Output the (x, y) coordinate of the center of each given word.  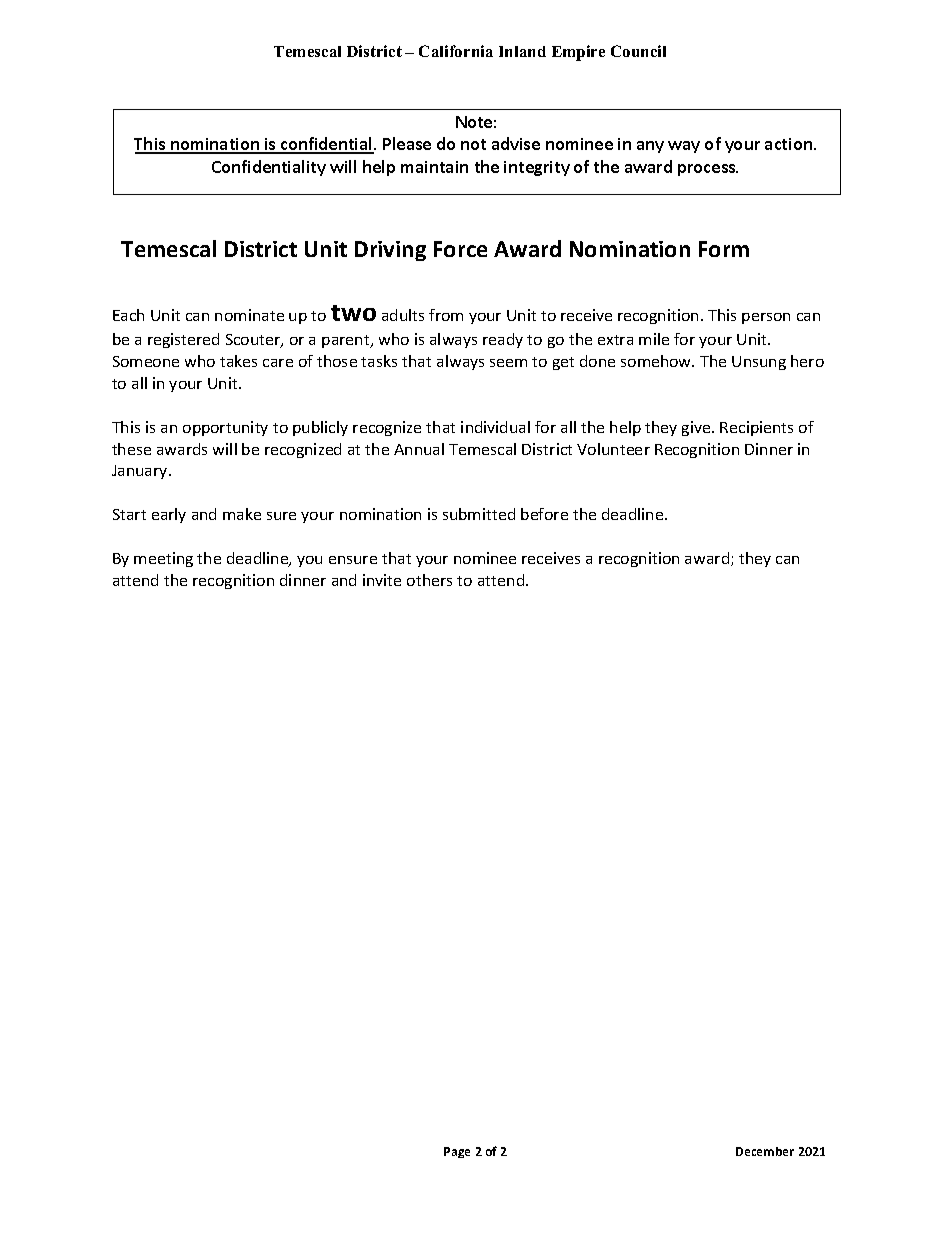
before (544, 514)
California (456, 51)
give (697, 428)
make (242, 514)
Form (724, 249)
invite (382, 580)
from (446, 315)
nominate (249, 315)
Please (407, 143)
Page (457, 1152)
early (169, 515)
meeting (163, 559)
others (429, 580)
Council (638, 51)
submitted (479, 514)
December (765, 1151)
